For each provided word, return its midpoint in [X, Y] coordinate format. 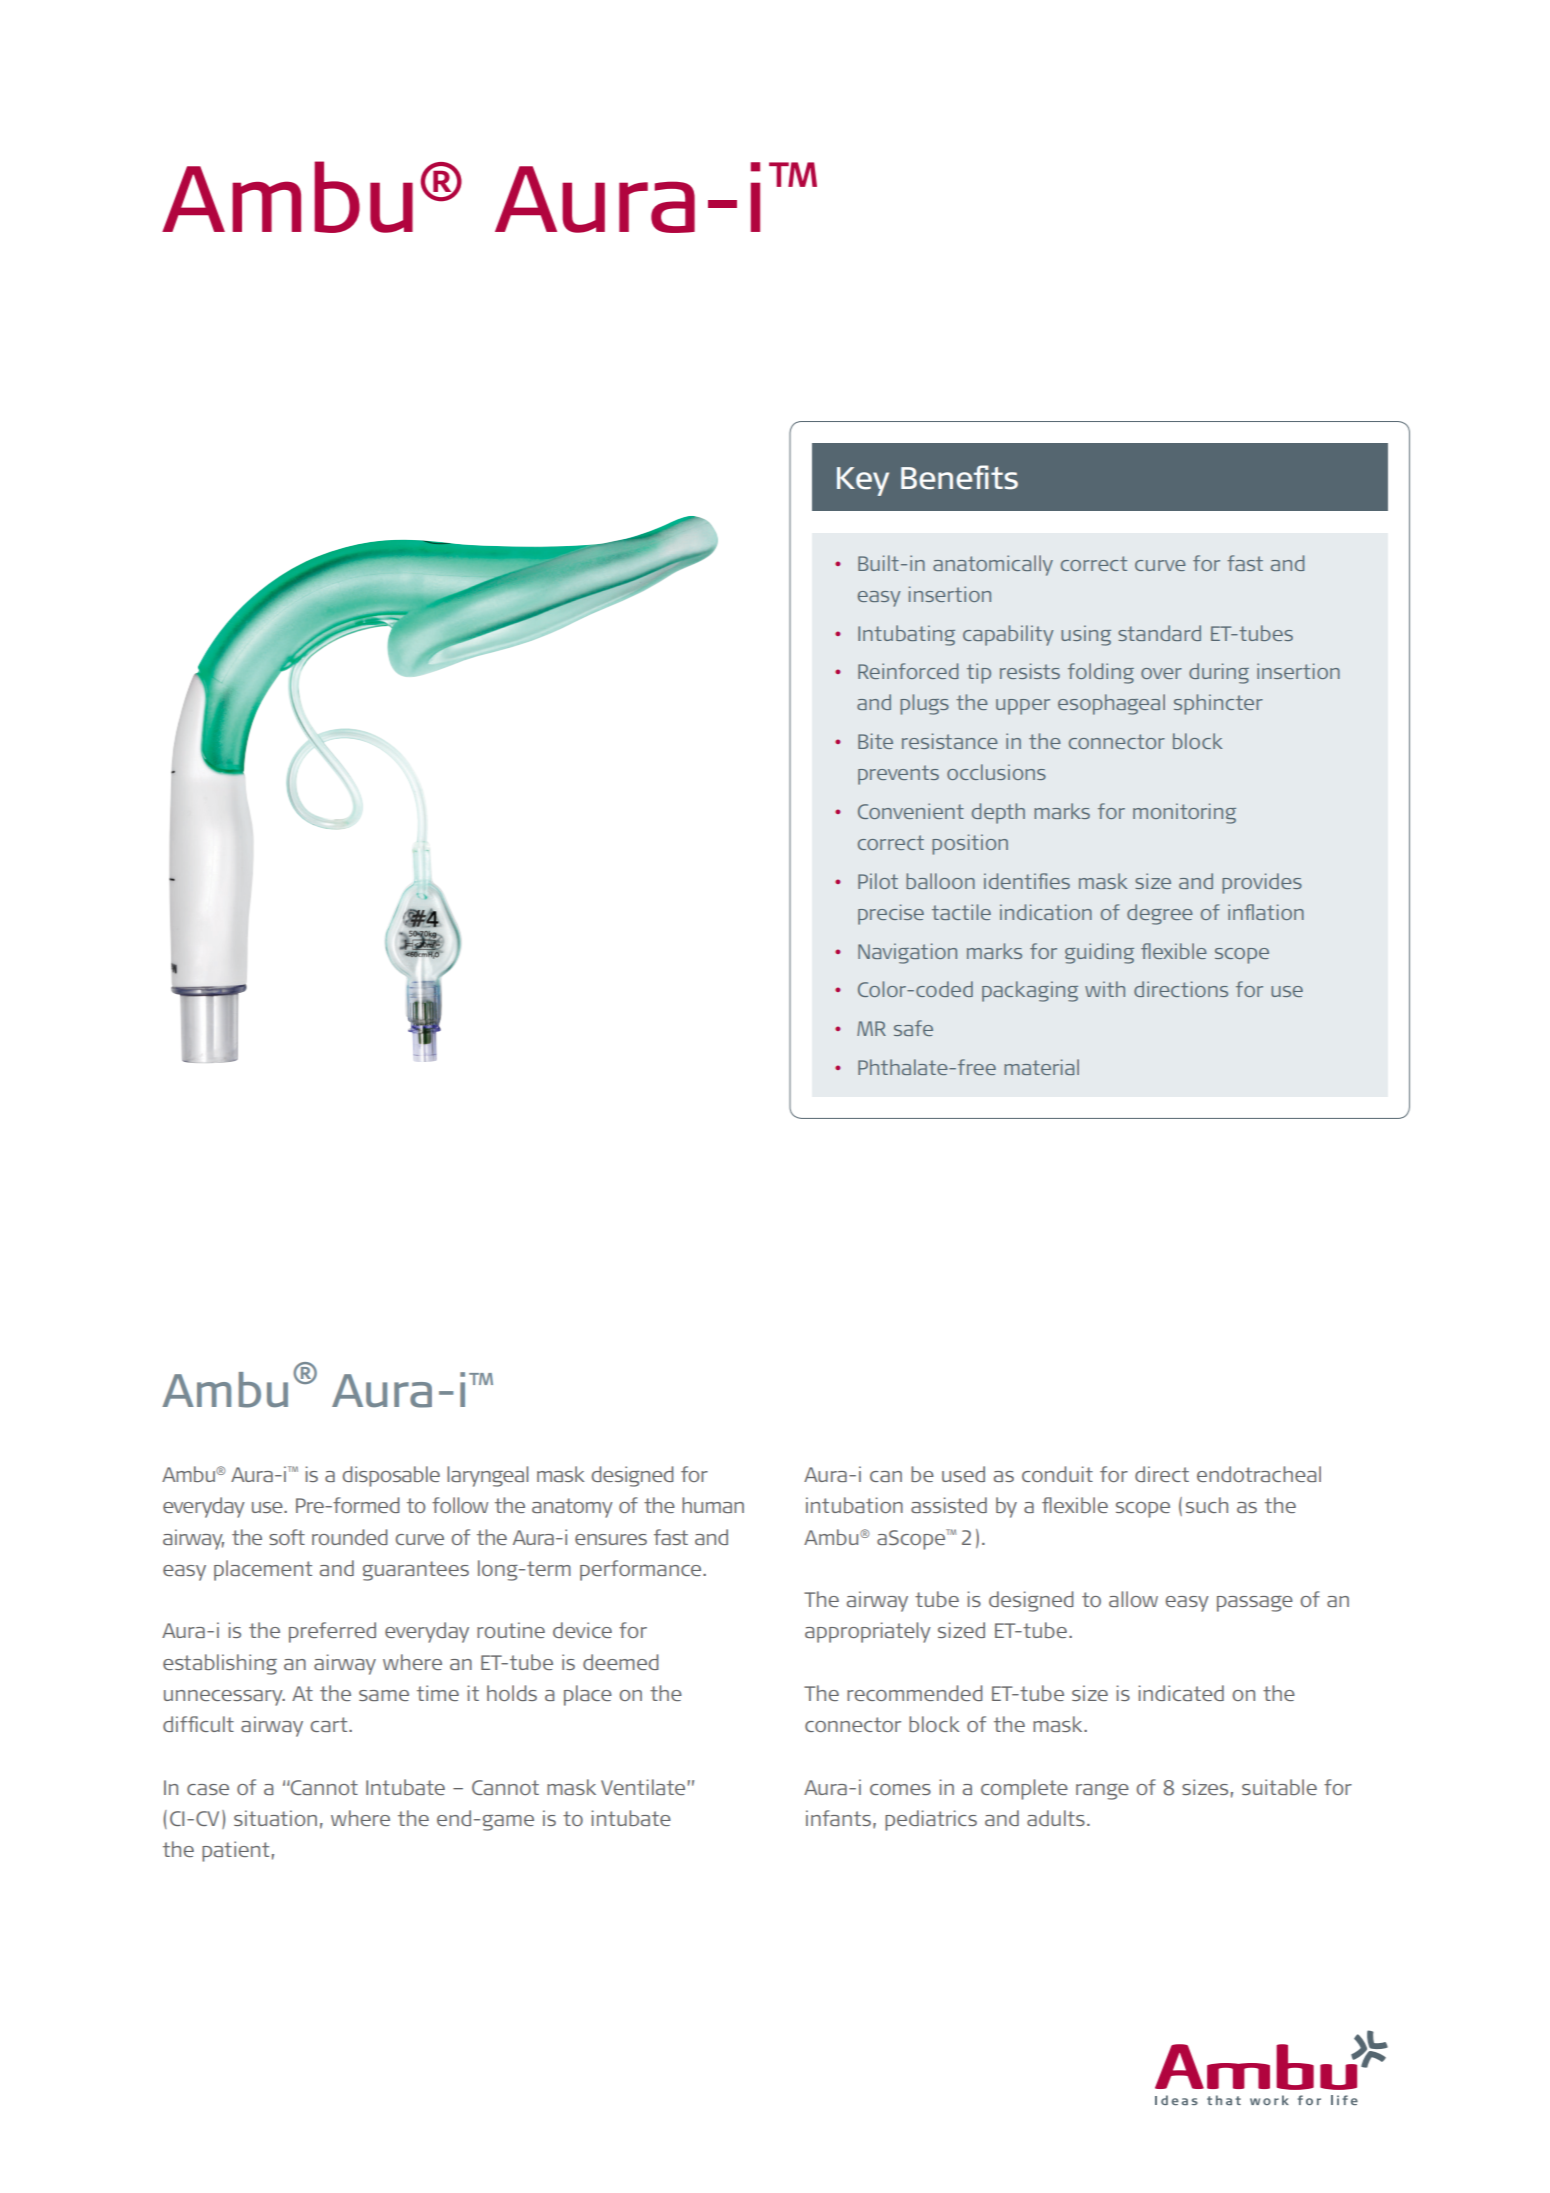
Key [863, 481]
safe [913, 1028]
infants [838, 1818]
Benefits [959, 477]
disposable [391, 1476]
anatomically [993, 565]
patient [235, 1851]
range [1102, 1792]
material [1041, 1067]
